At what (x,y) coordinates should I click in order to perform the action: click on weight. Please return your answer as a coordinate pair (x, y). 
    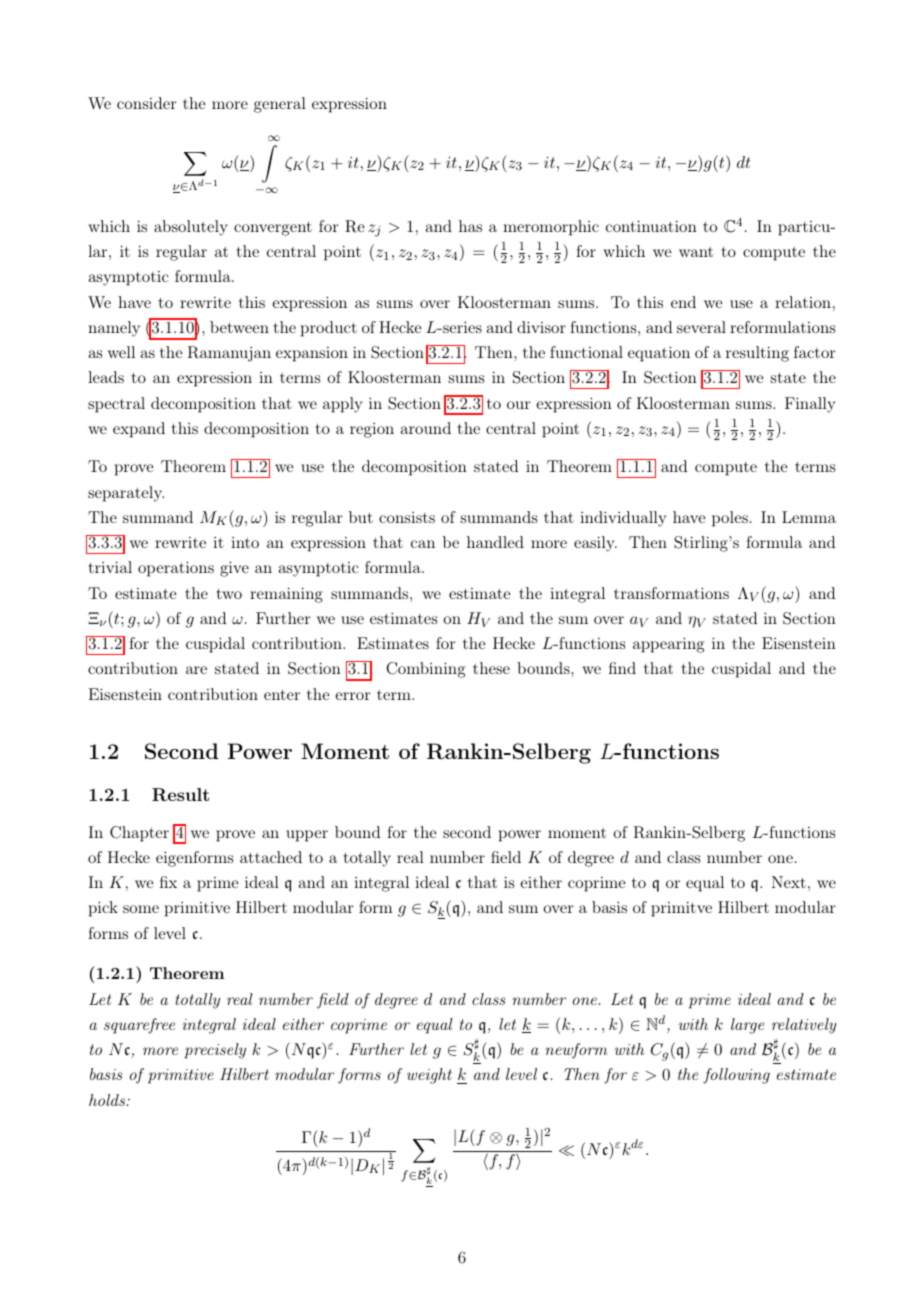
    Looking at the image, I should click on (429, 1076).
